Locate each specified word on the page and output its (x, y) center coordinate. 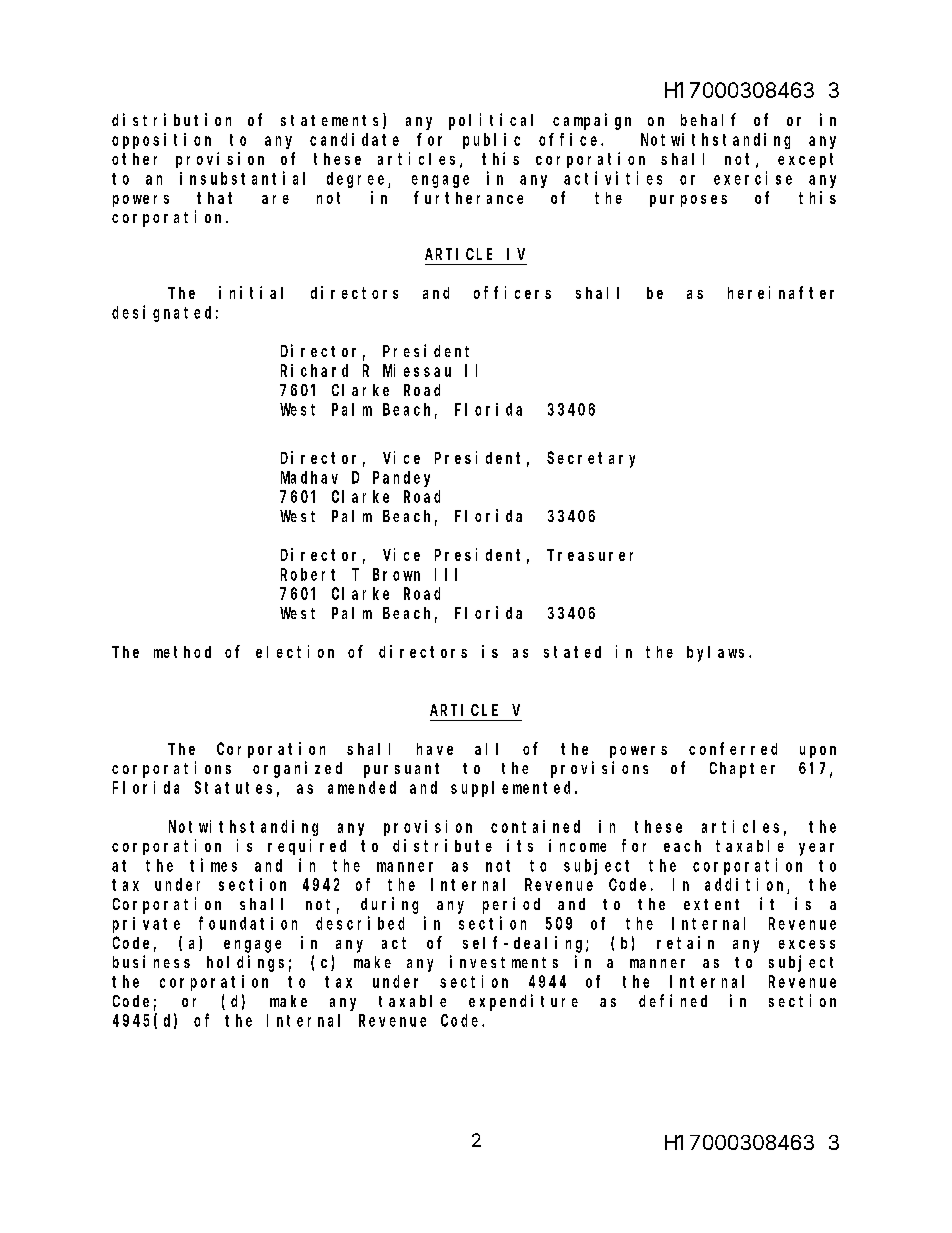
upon (818, 752)
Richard (314, 370)
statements (332, 122)
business (151, 961)
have (435, 749)
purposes (688, 201)
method (182, 652)
